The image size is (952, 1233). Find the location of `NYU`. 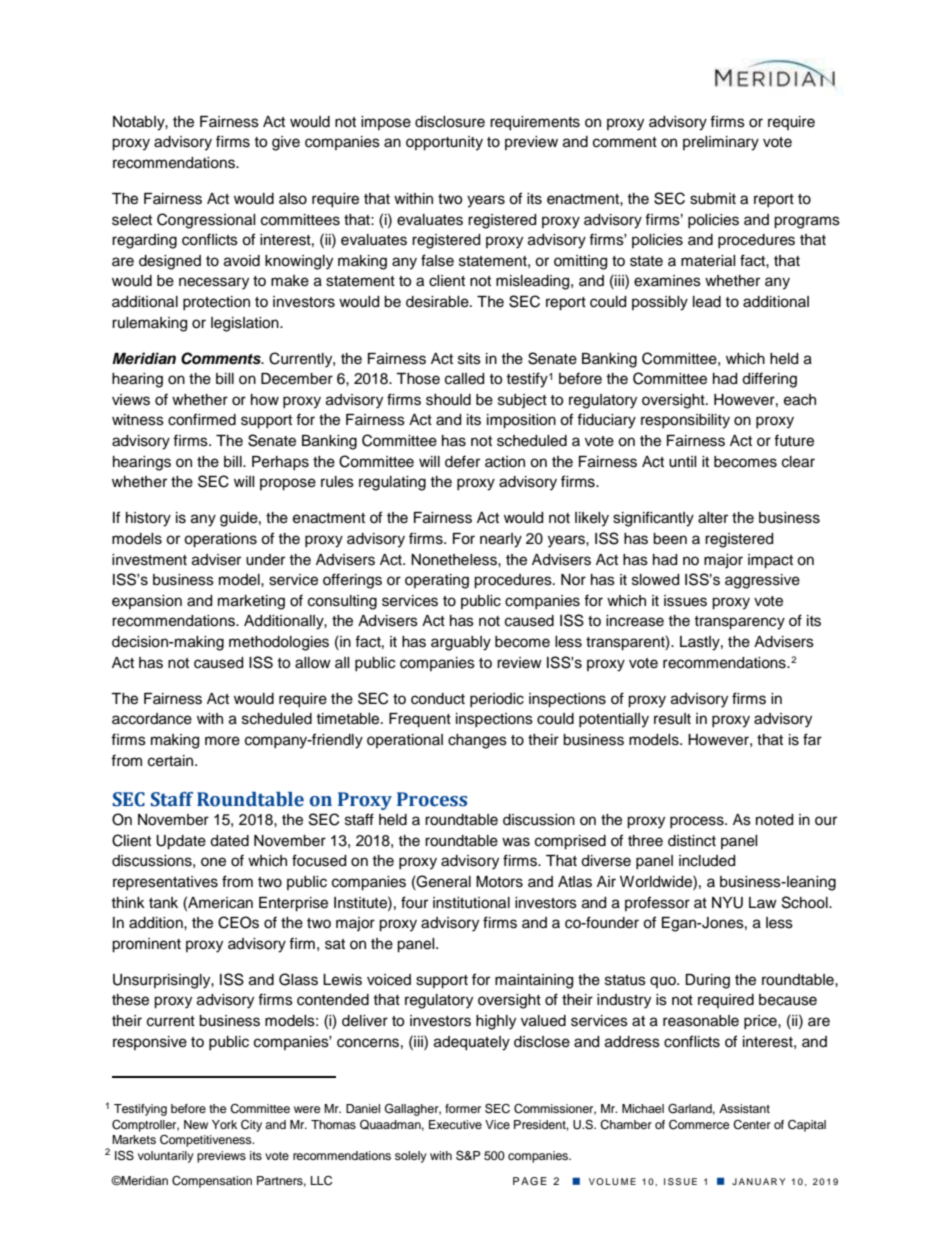

NYU is located at coordinates (727, 903).
